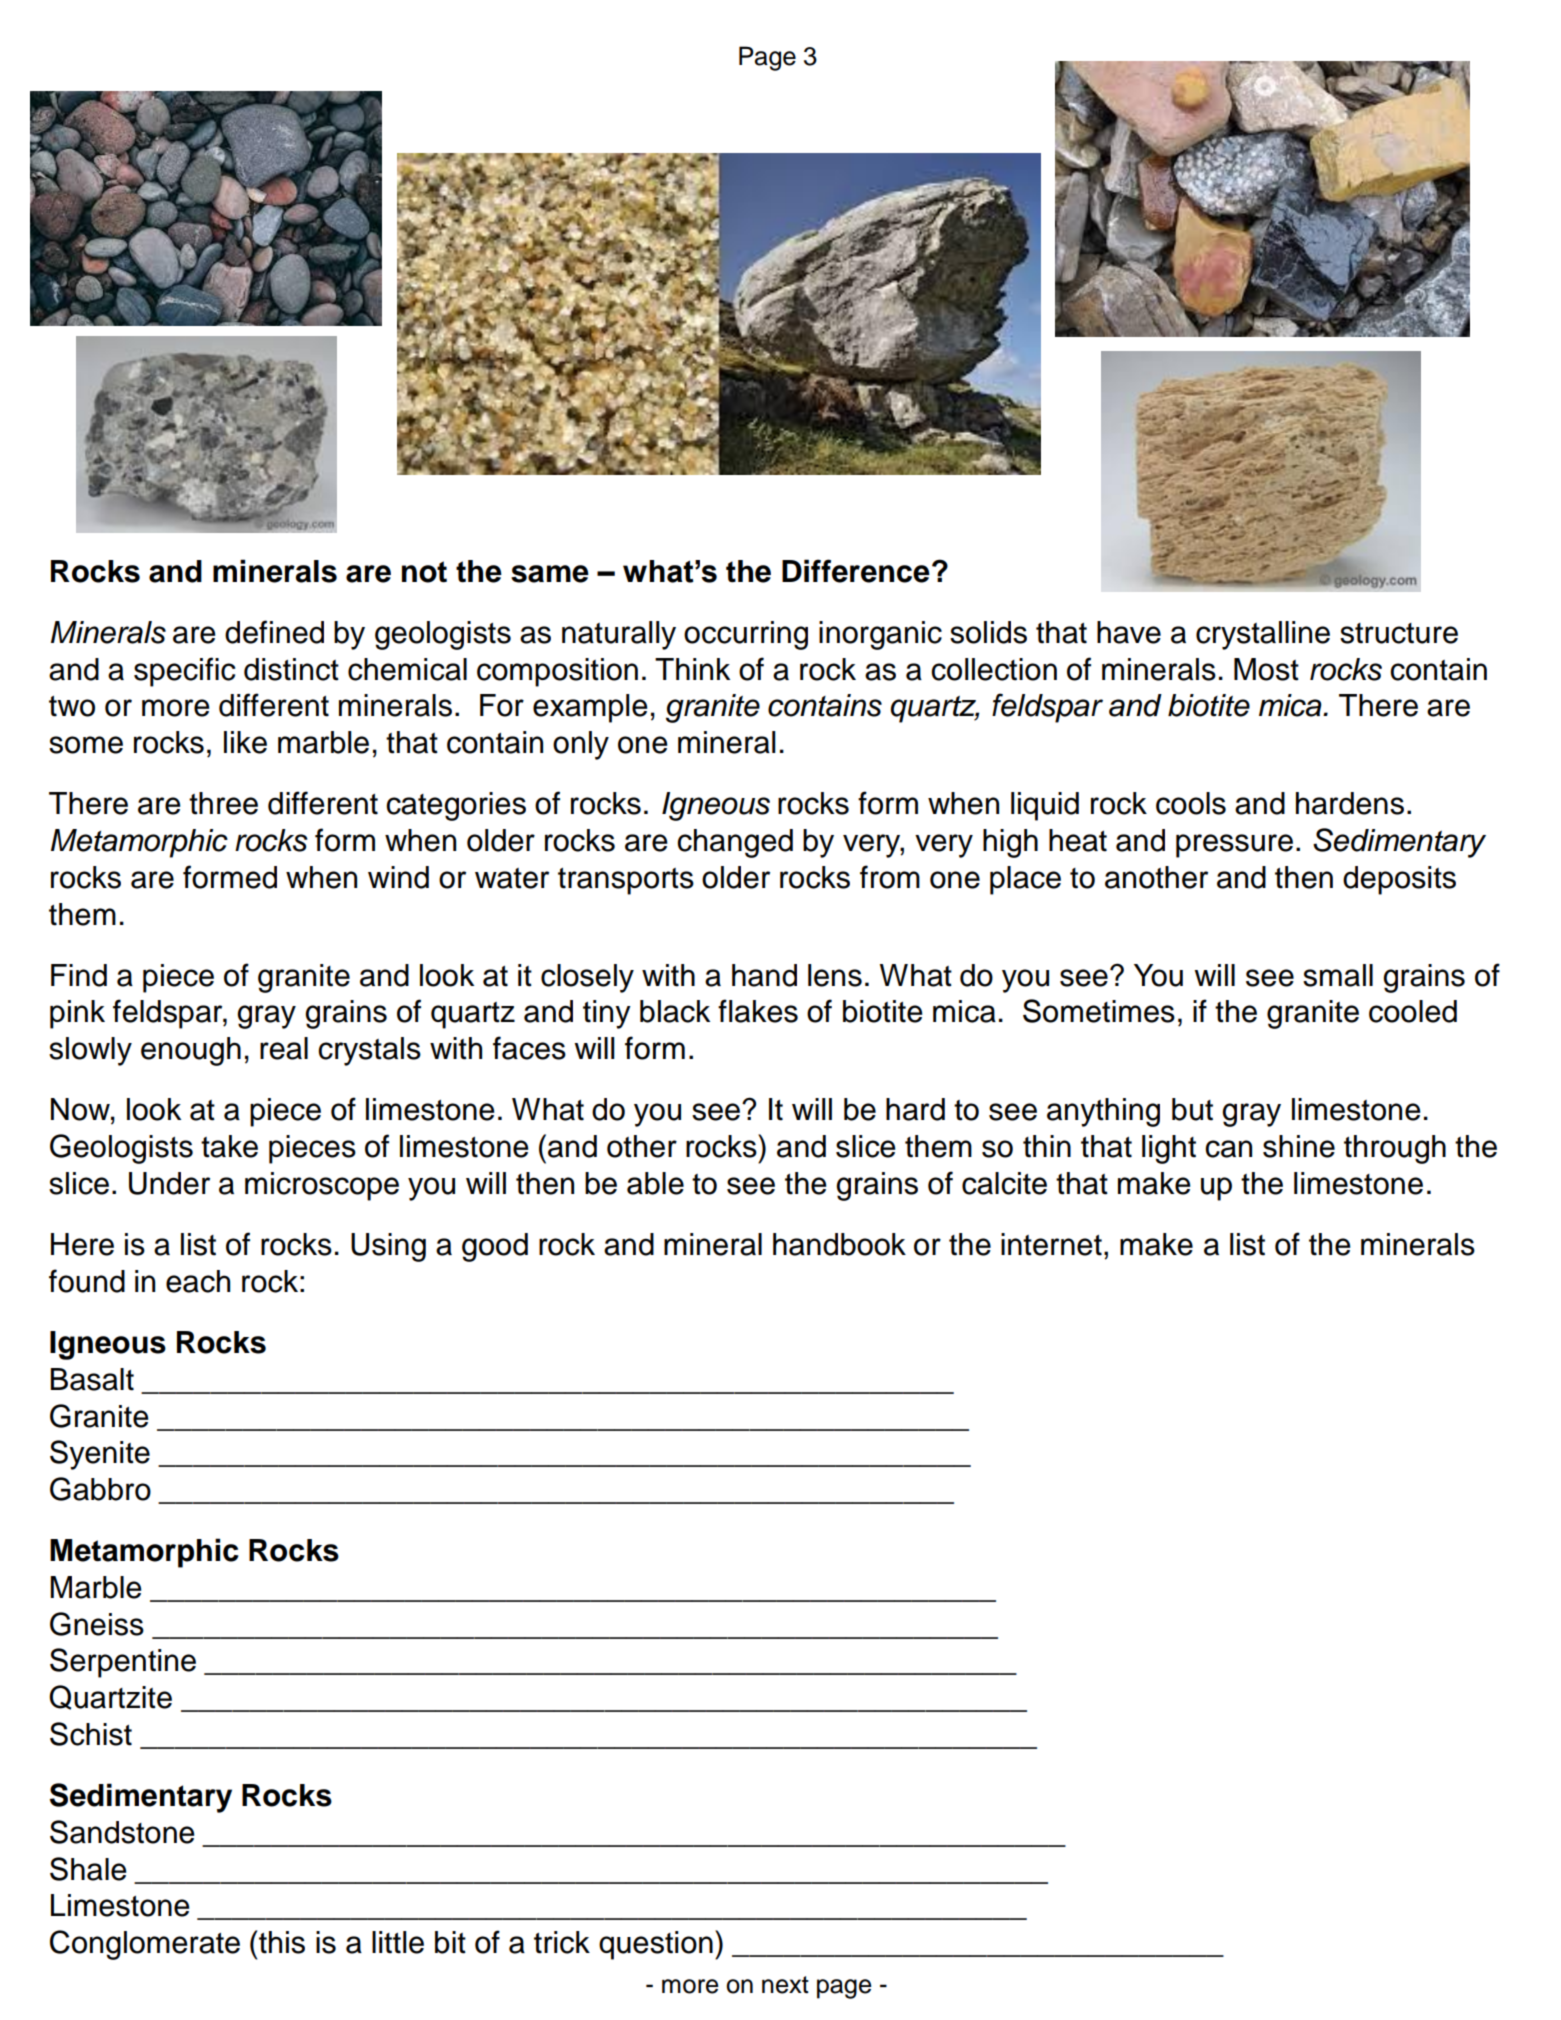 The width and height of the screenshot is (1561, 2020). What do you see at coordinates (1263, 635) in the screenshot?
I see `crystalline` at bounding box center [1263, 635].
